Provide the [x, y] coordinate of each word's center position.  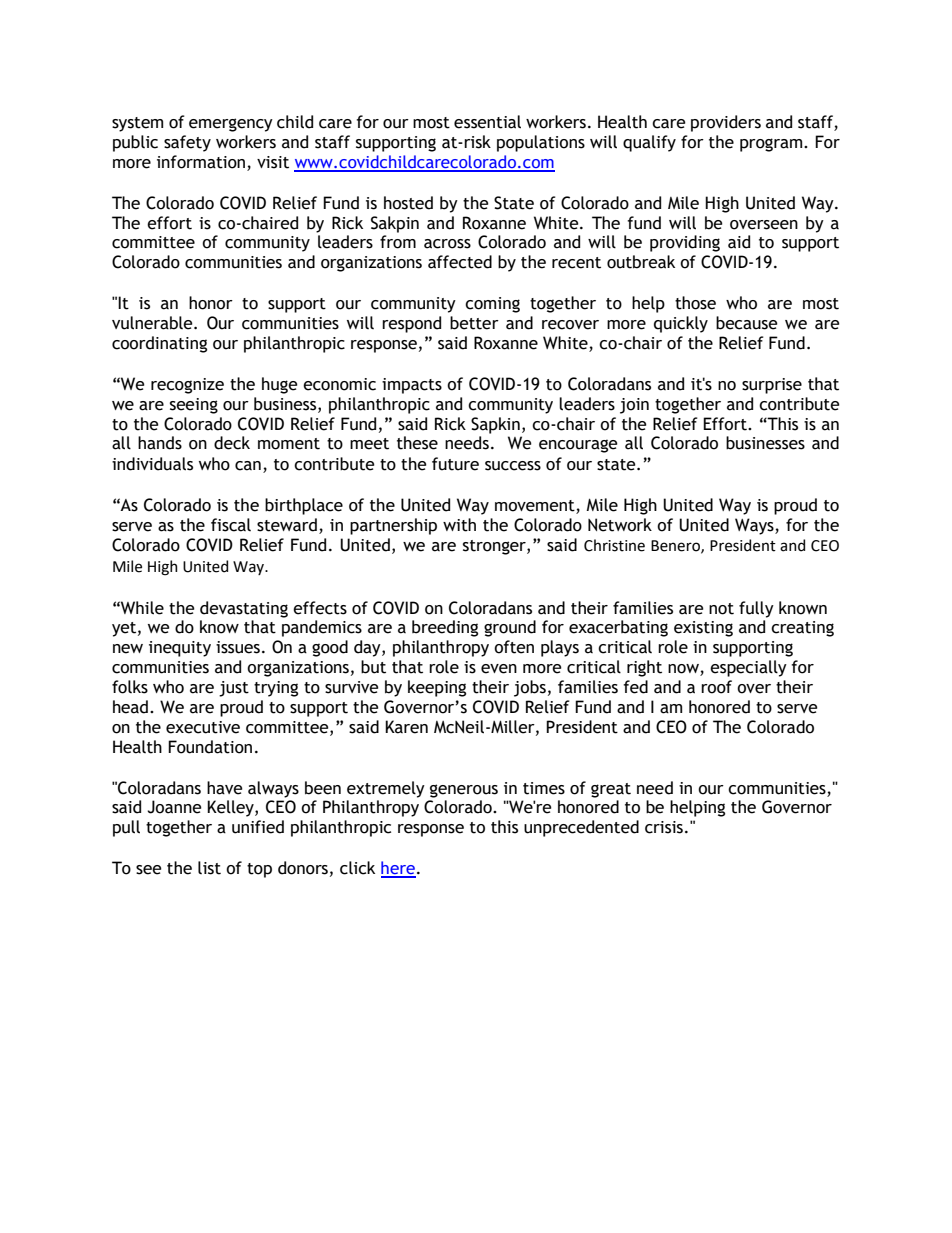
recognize [187, 386]
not [721, 609]
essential [487, 122]
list [209, 868]
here [398, 869]
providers [726, 123]
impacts [412, 386]
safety [187, 143]
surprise [772, 386]
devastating [244, 609]
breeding [445, 628]
